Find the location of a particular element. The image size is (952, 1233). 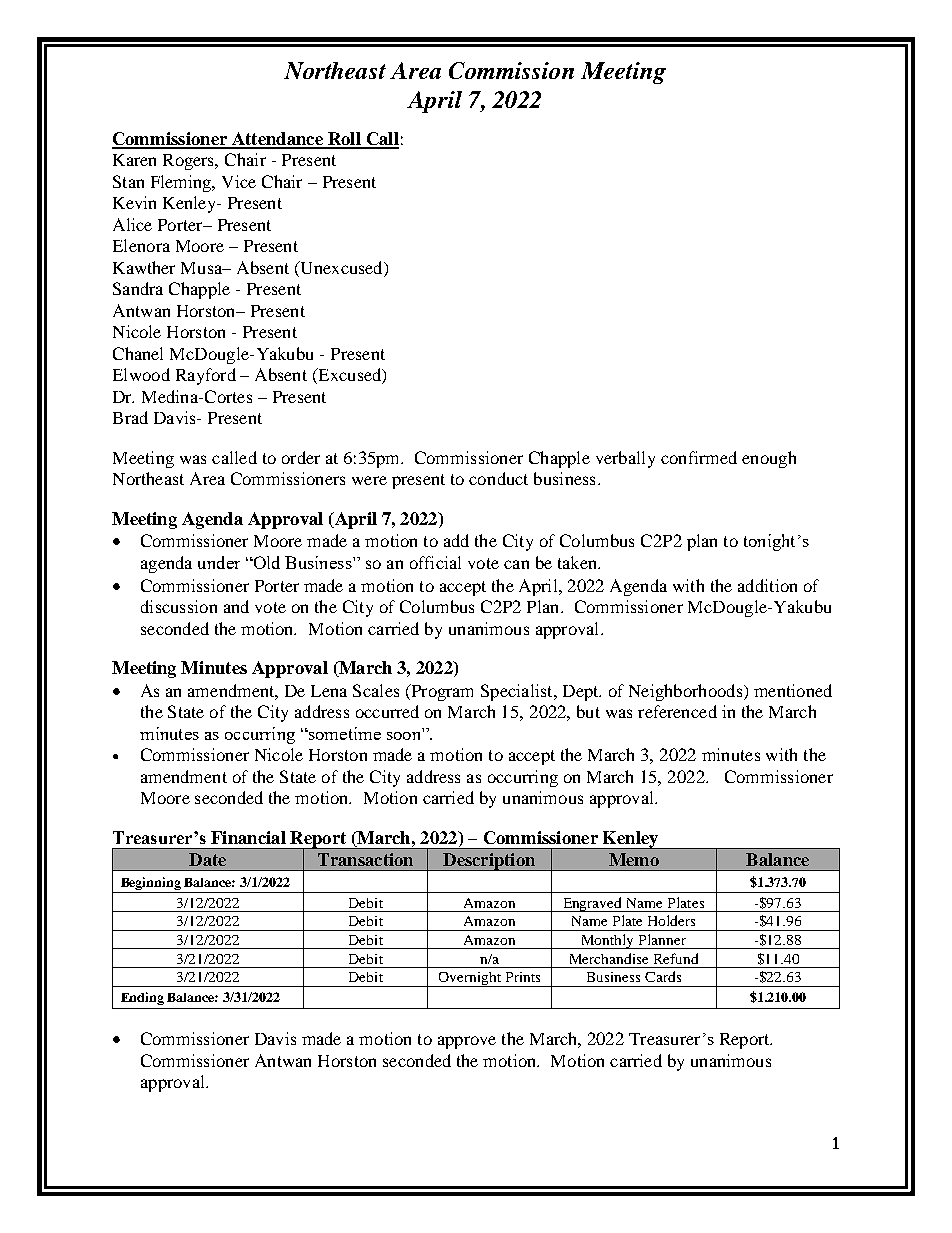

confirmed is located at coordinates (699, 457).
